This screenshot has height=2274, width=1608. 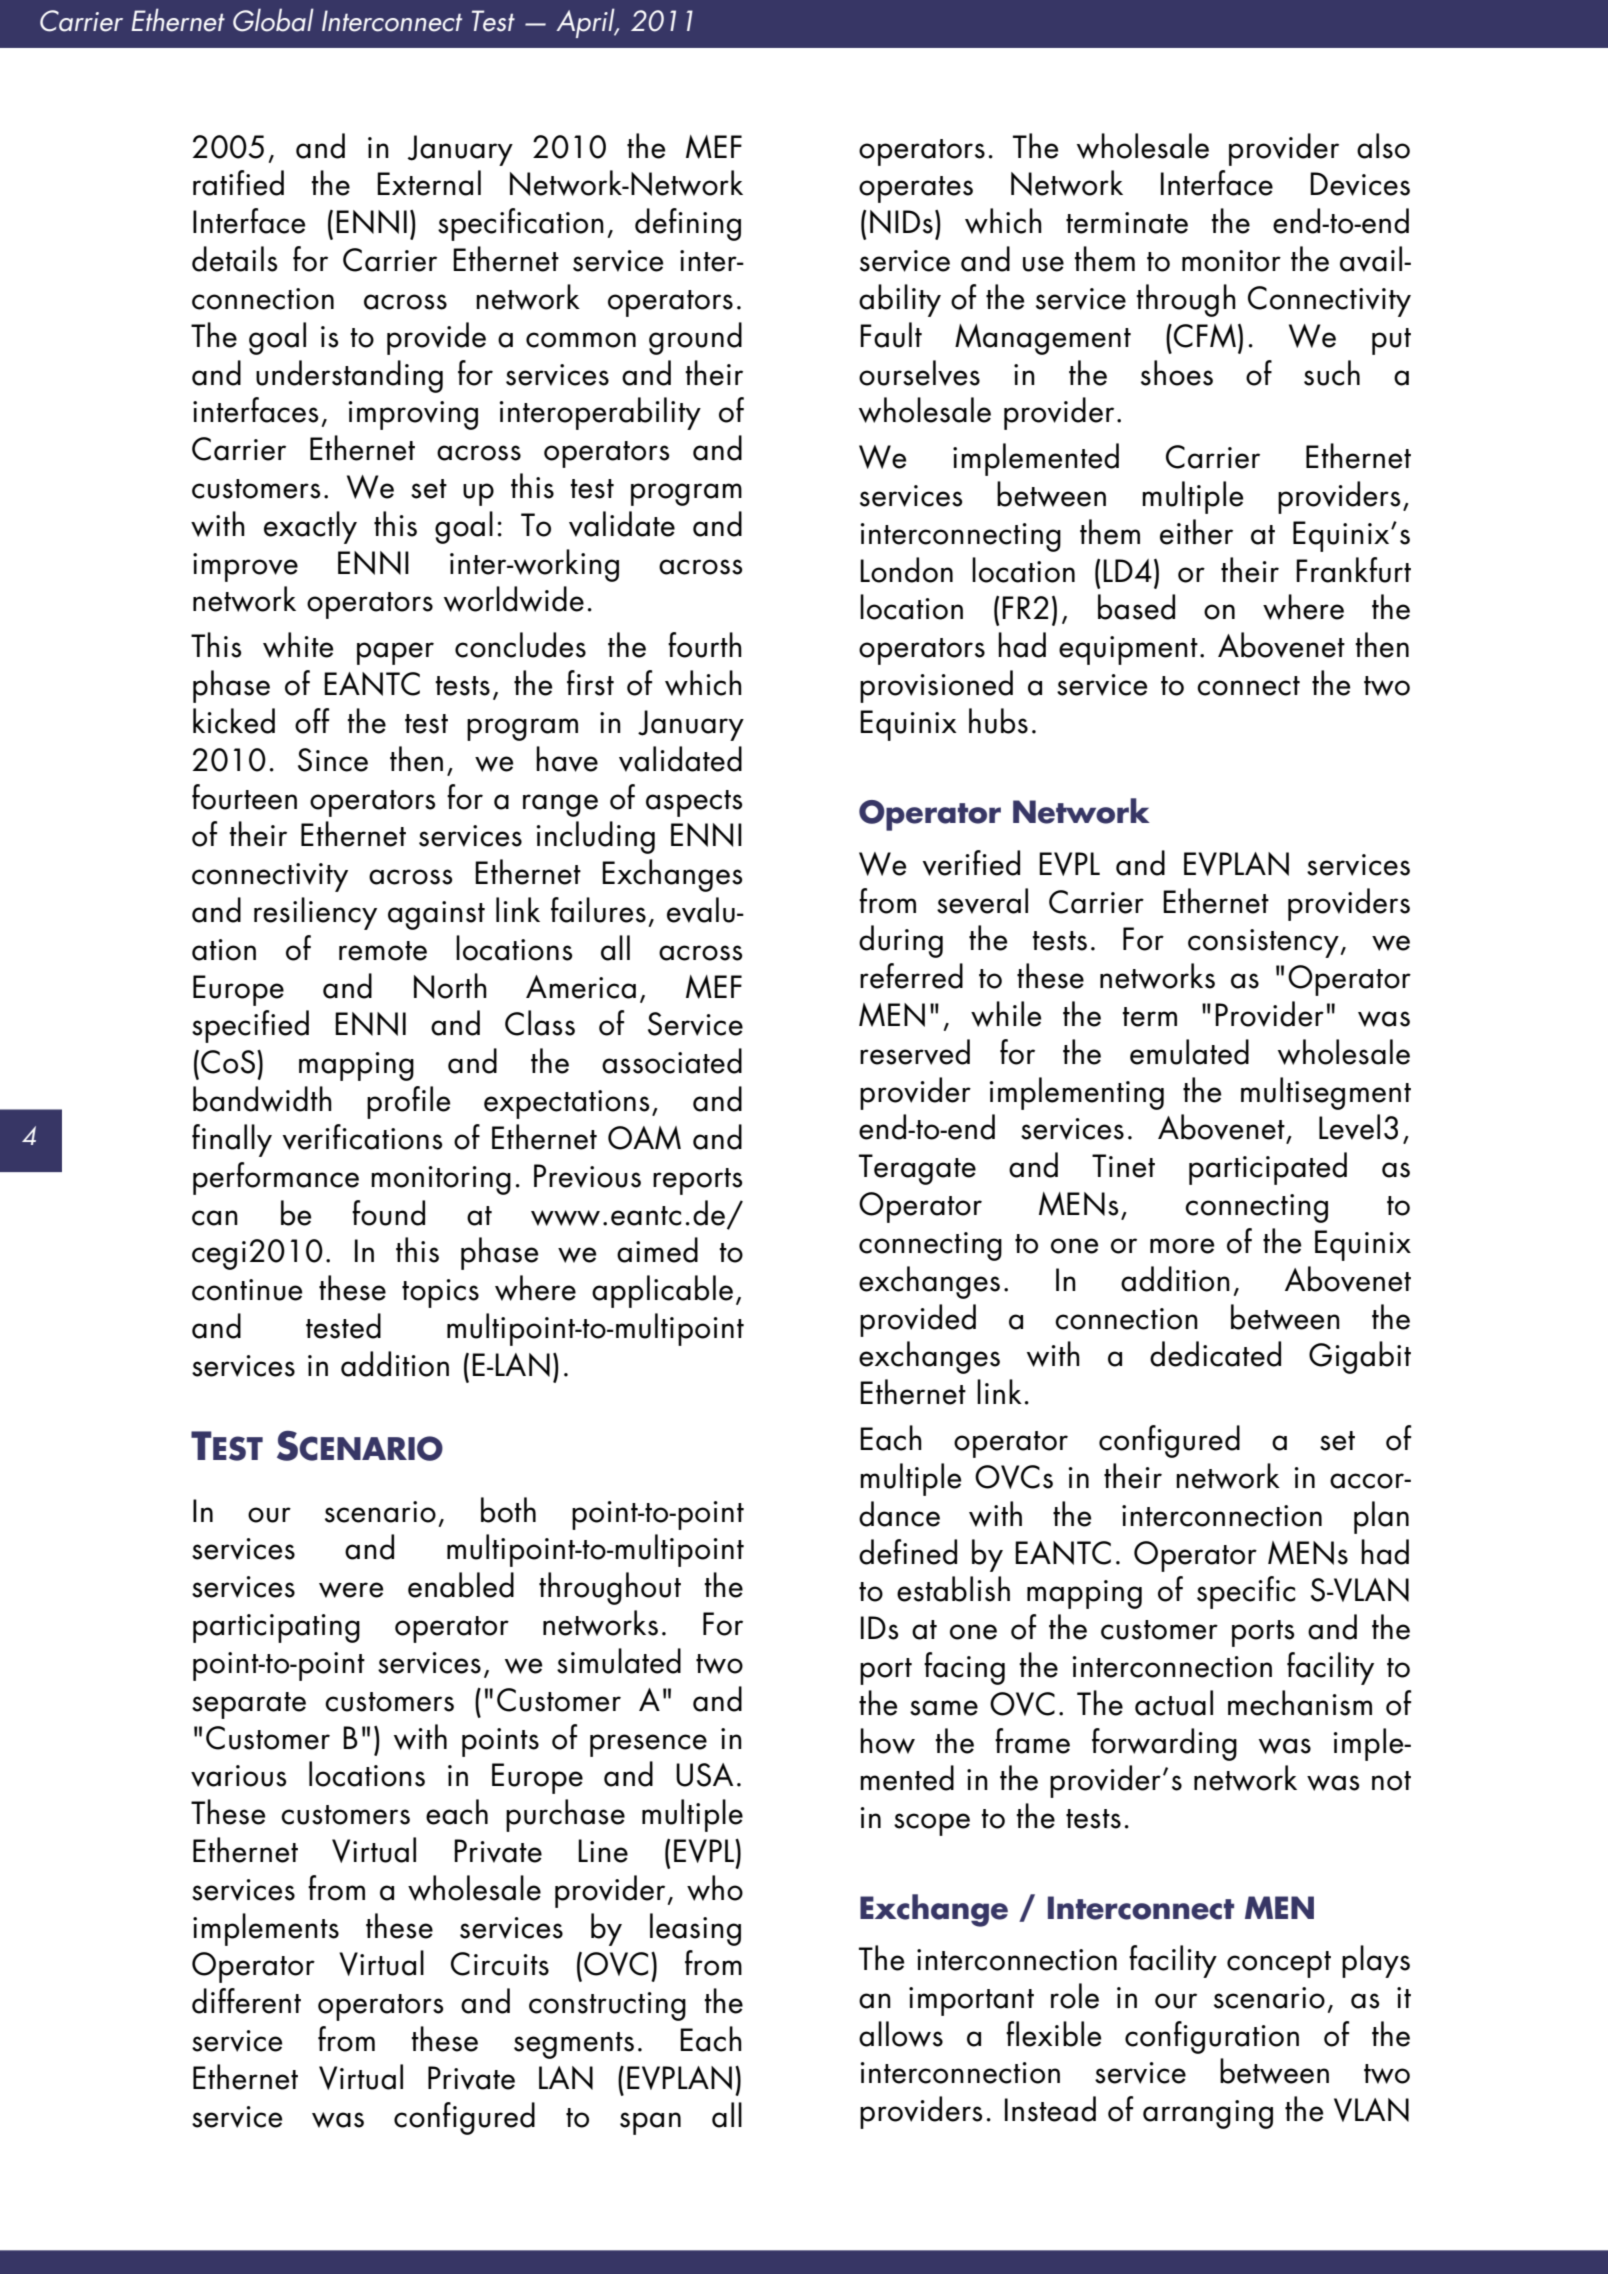 What do you see at coordinates (1208, 2114) in the screenshot?
I see `arranging` at bounding box center [1208, 2114].
